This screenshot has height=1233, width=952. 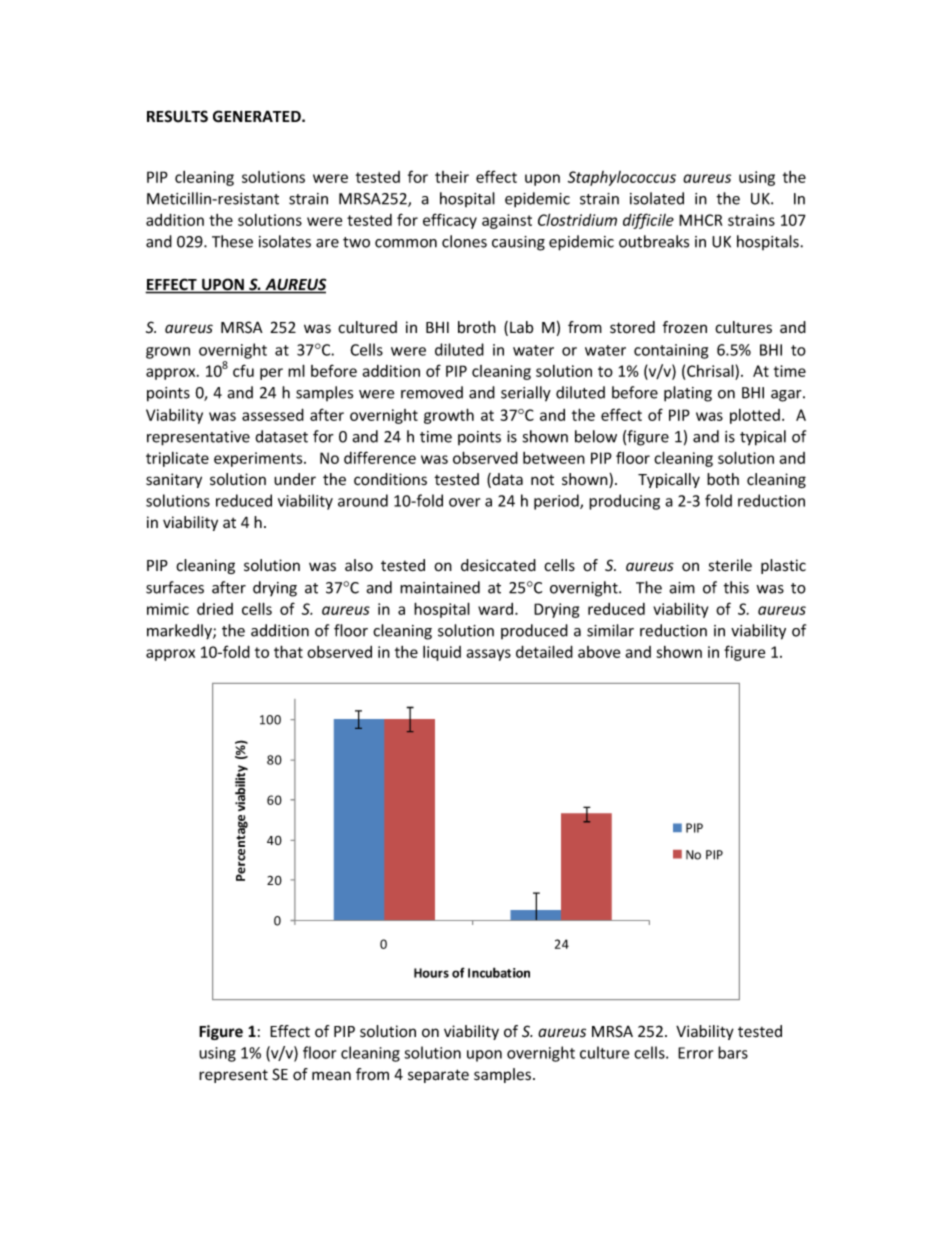 What do you see at coordinates (452, 177) in the screenshot?
I see `their` at bounding box center [452, 177].
